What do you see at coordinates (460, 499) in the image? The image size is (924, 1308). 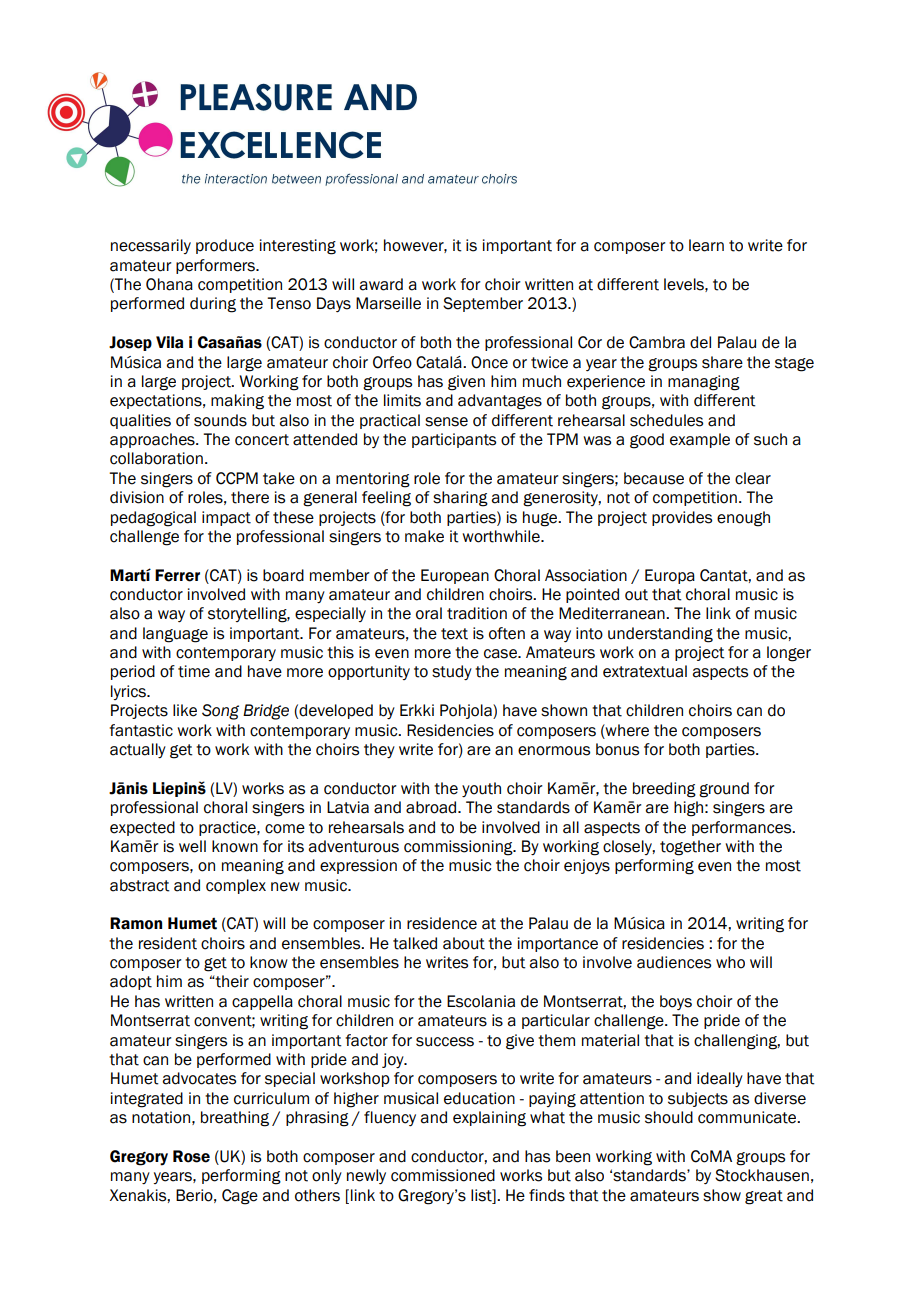 I see `sharing` at bounding box center [460, 499].
